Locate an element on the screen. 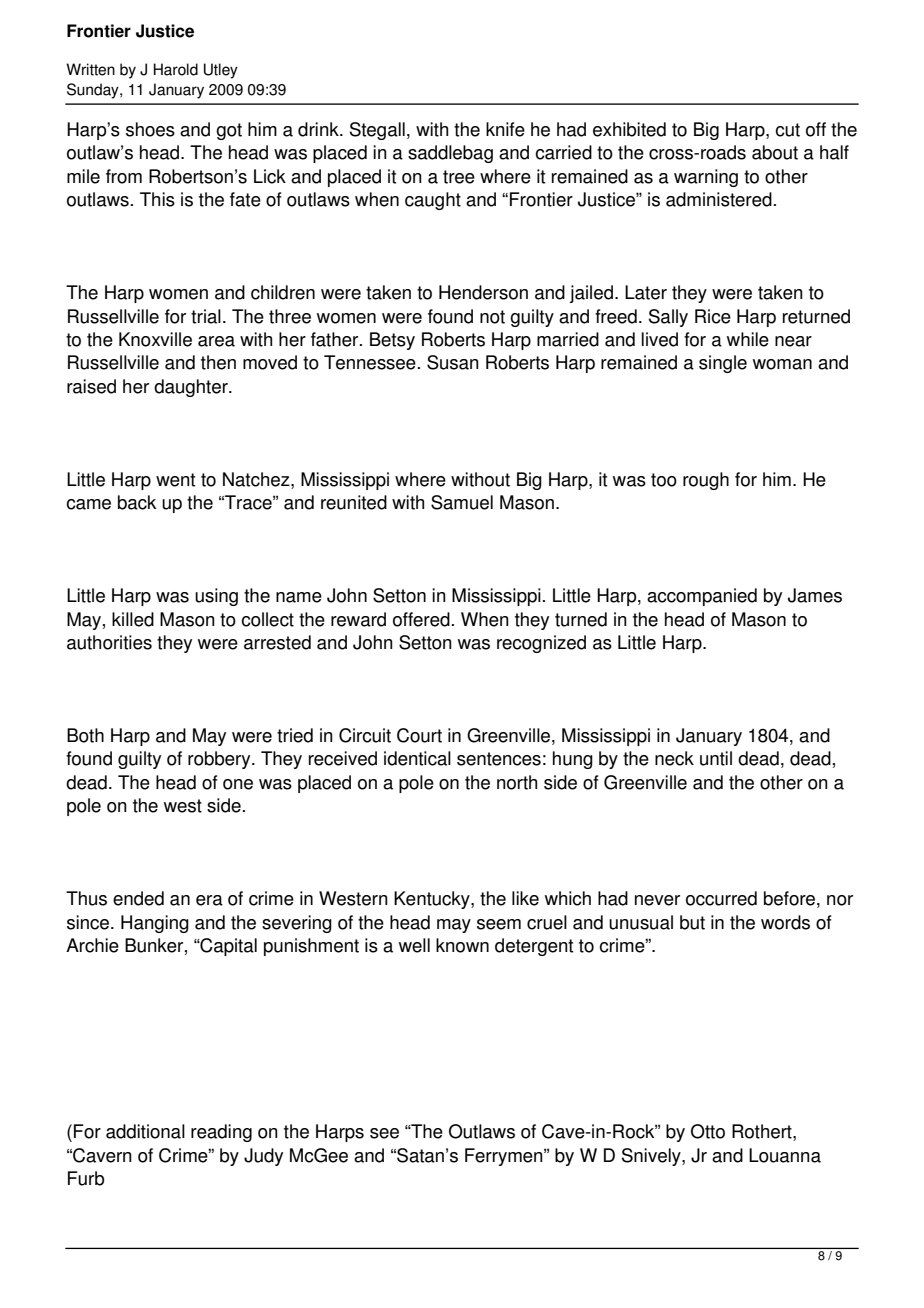 This screenshot has width=924, height=1308. killed is located at coordinates (133, 619).
